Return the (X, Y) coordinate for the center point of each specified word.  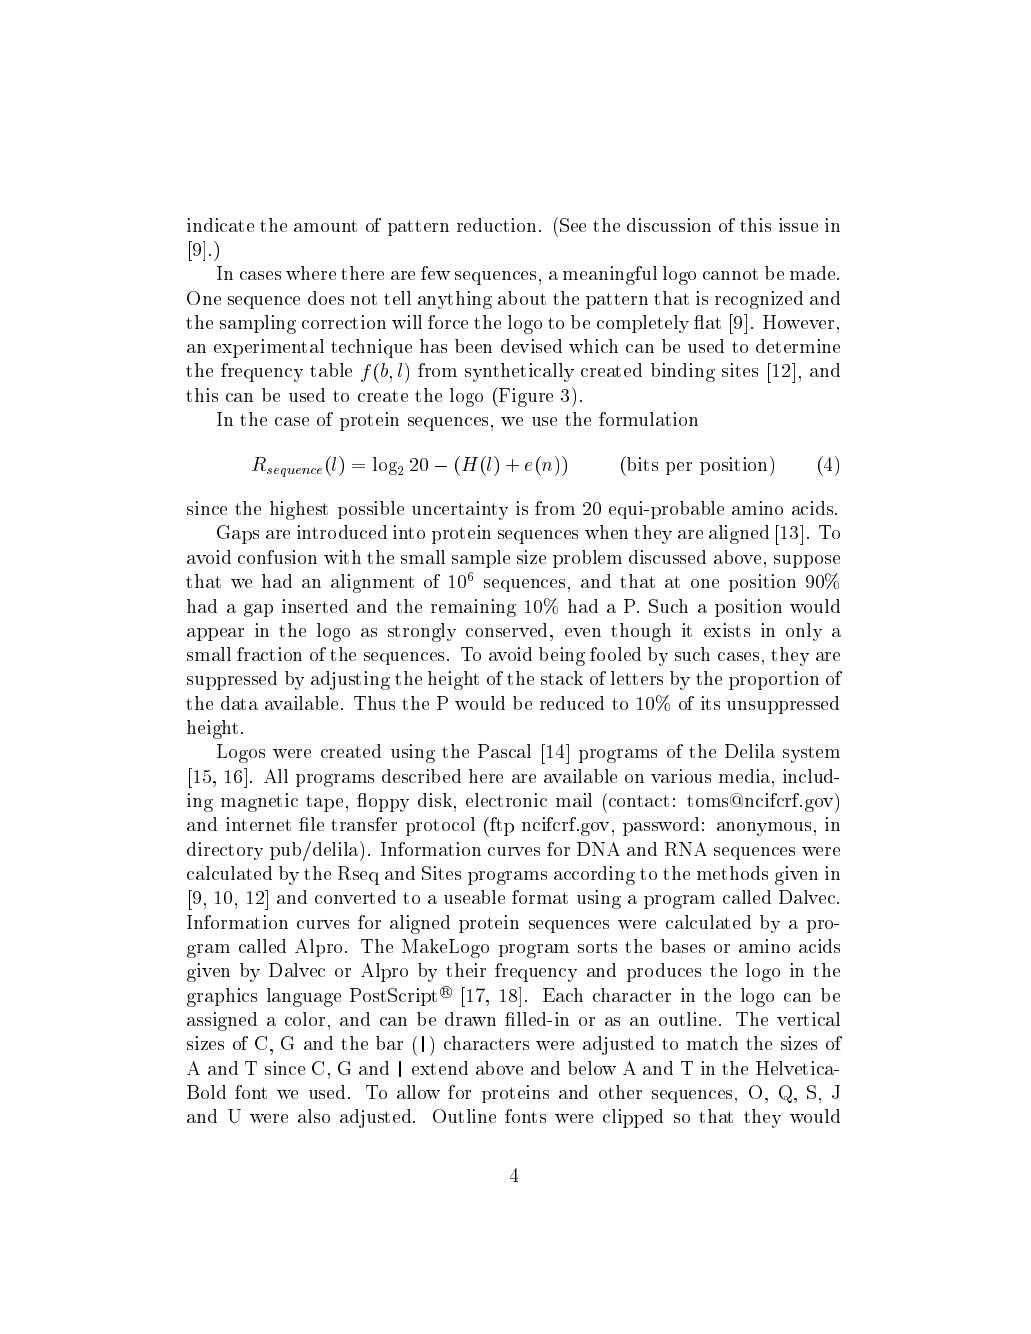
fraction (269, 654)
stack (562, 678)
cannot (730, 274)
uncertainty (460, 510)
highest (299, 510)
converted (355, 897)
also (314, 1116)
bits (641, 463)
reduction (496, 225)
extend (440, 1068)
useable (474, 897)
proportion (774, 680)
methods (732, 873)
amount (325, 226)
